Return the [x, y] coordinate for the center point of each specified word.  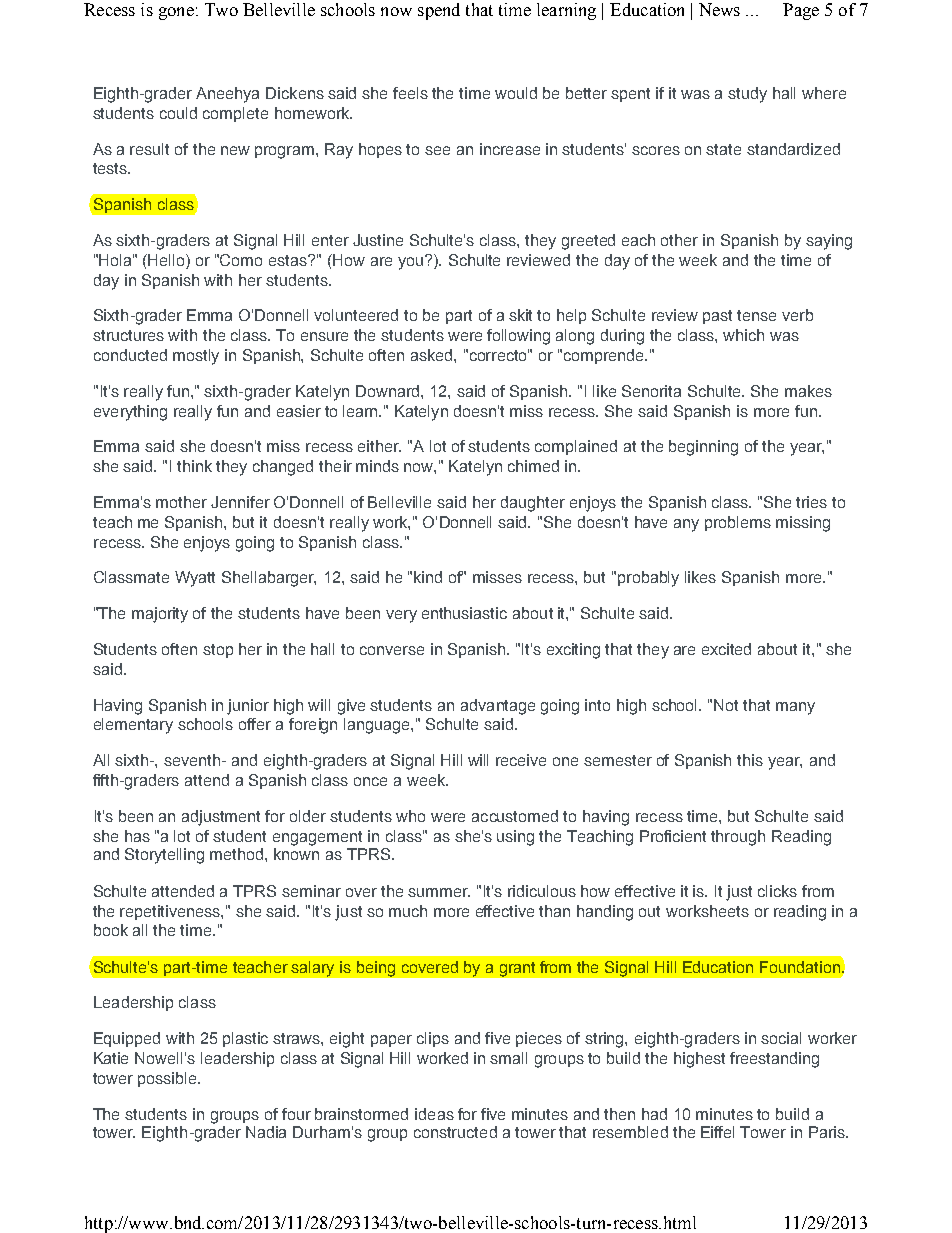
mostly [196, 357]
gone [176, 13]
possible [169, 1079]
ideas [434, 1114]
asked [433, 355]
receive [521, 760]
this [750, 760]
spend [439, 11]
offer [255, 724]
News [719, 9]
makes [808, 391]
